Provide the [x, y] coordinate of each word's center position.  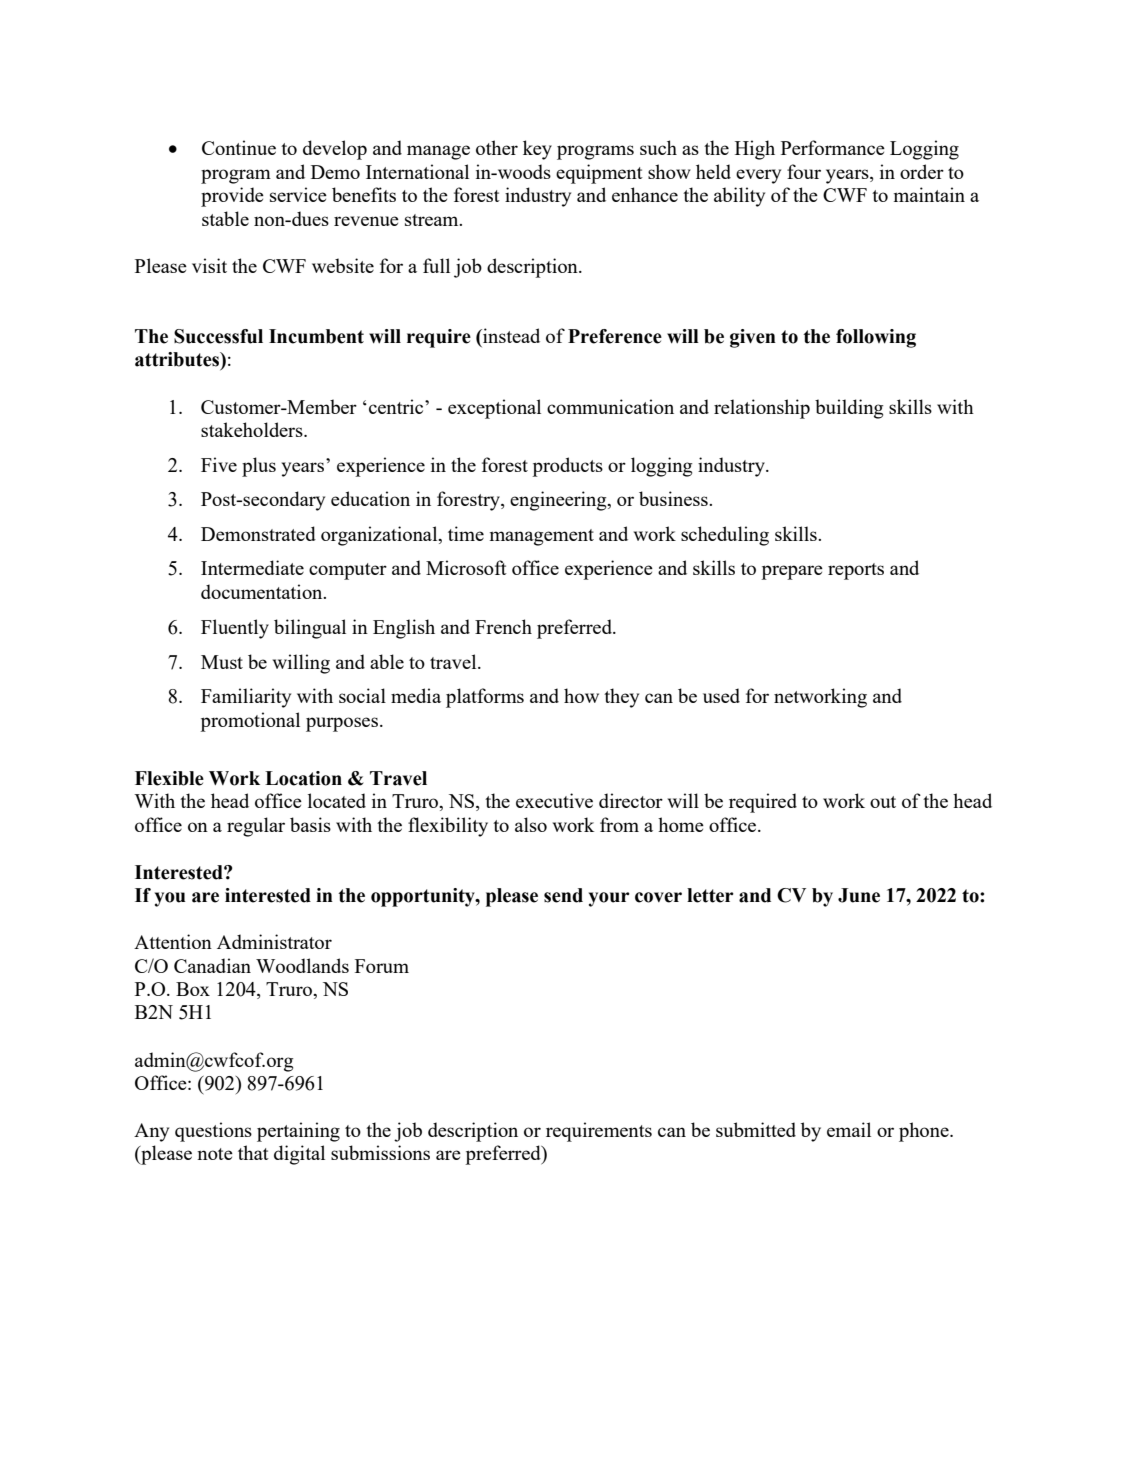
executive [554, 800]
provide [232, 197]
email [849, 1129]
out [883, 802]
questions [213, 1132]
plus [259, 467]
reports [856, 571]
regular [256, 827]
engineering [559, 501]
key [537, 150]
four [804, 171]
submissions [380, 1152]
